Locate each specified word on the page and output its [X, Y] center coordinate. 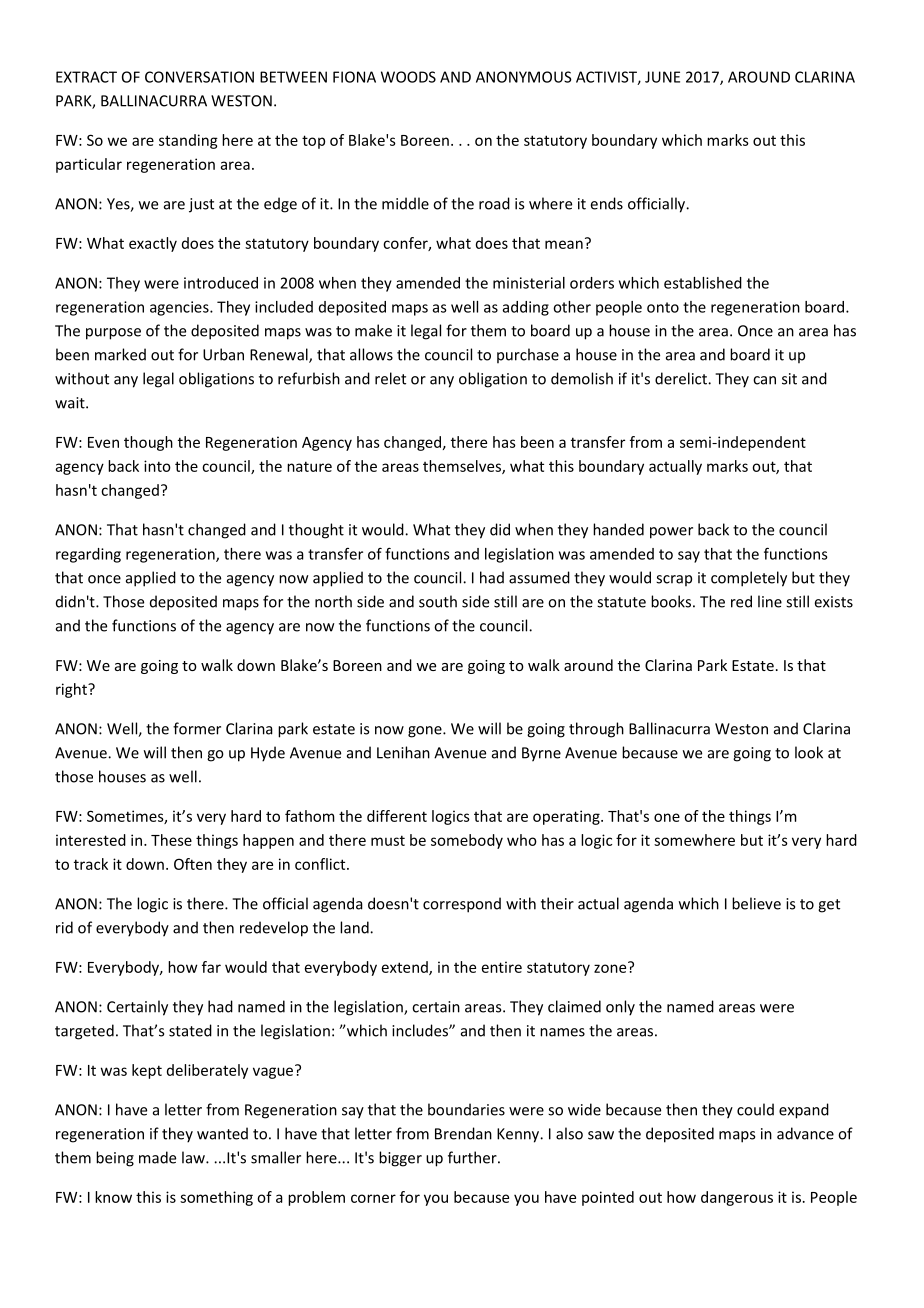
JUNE [662, 77]
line [770, 601]
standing [188, 141]
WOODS [408, 77]
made [157, 1157]
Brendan [463, 1133]
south [438, 601]
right [72, 690]
